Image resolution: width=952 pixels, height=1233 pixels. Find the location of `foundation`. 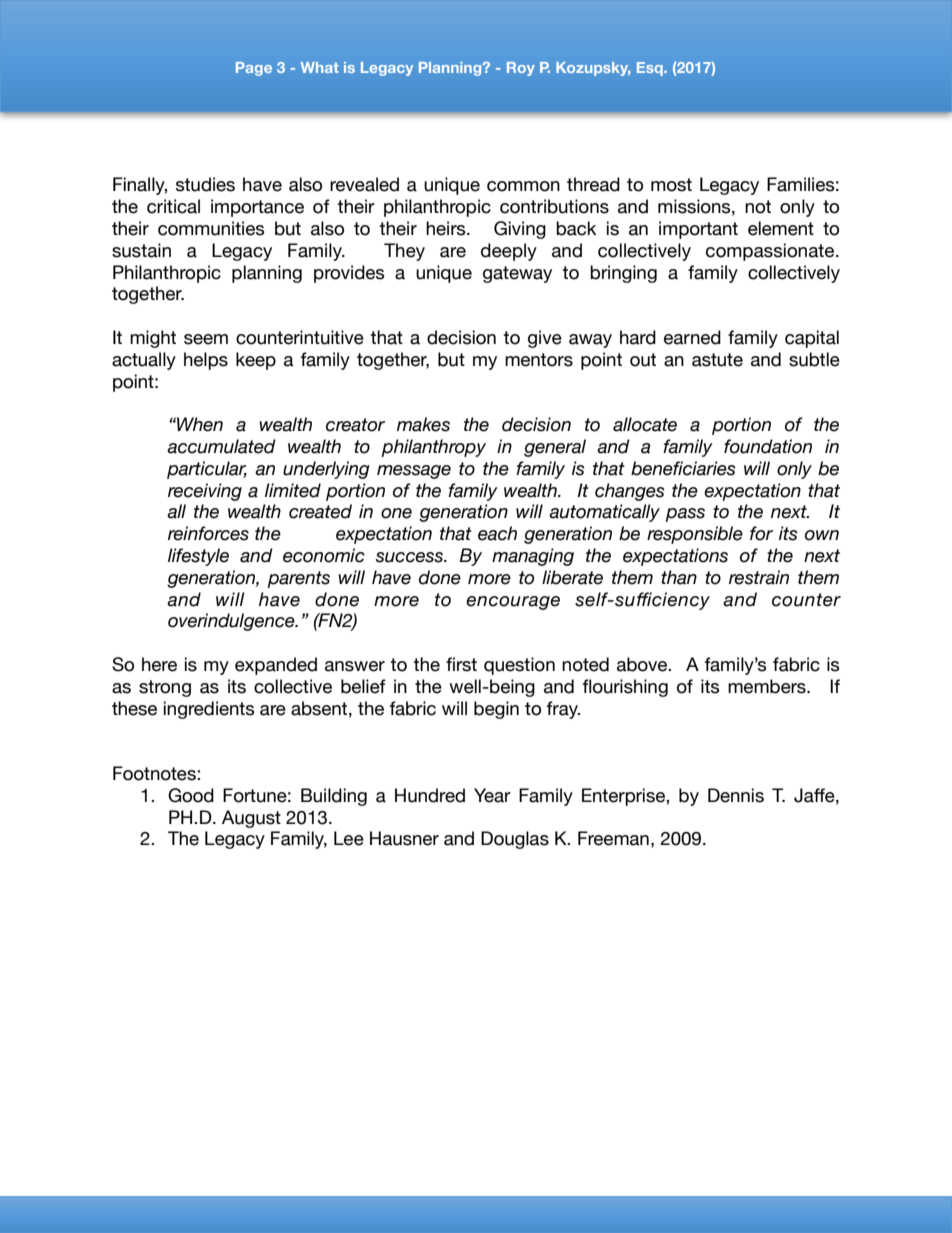

foundation is located at coordinates (768, 446).
